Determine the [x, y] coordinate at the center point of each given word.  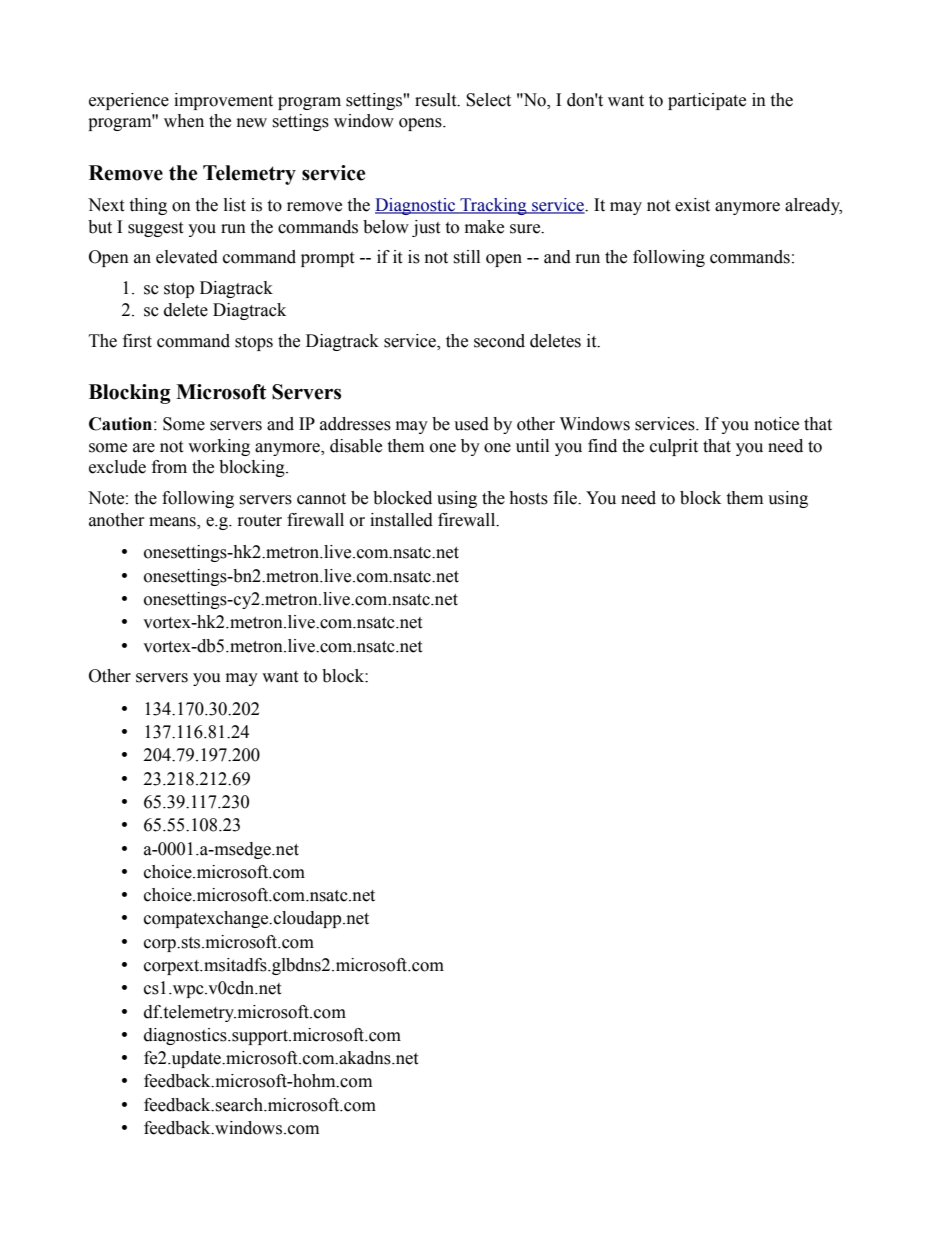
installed [401, 520]
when [184, 121]
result [437, 100]
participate [707, 101]
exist [692, 205]
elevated [187, 257]
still [466, 257]
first [137, 341]
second [499, 341]
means [173, 522]
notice [776, 424]
